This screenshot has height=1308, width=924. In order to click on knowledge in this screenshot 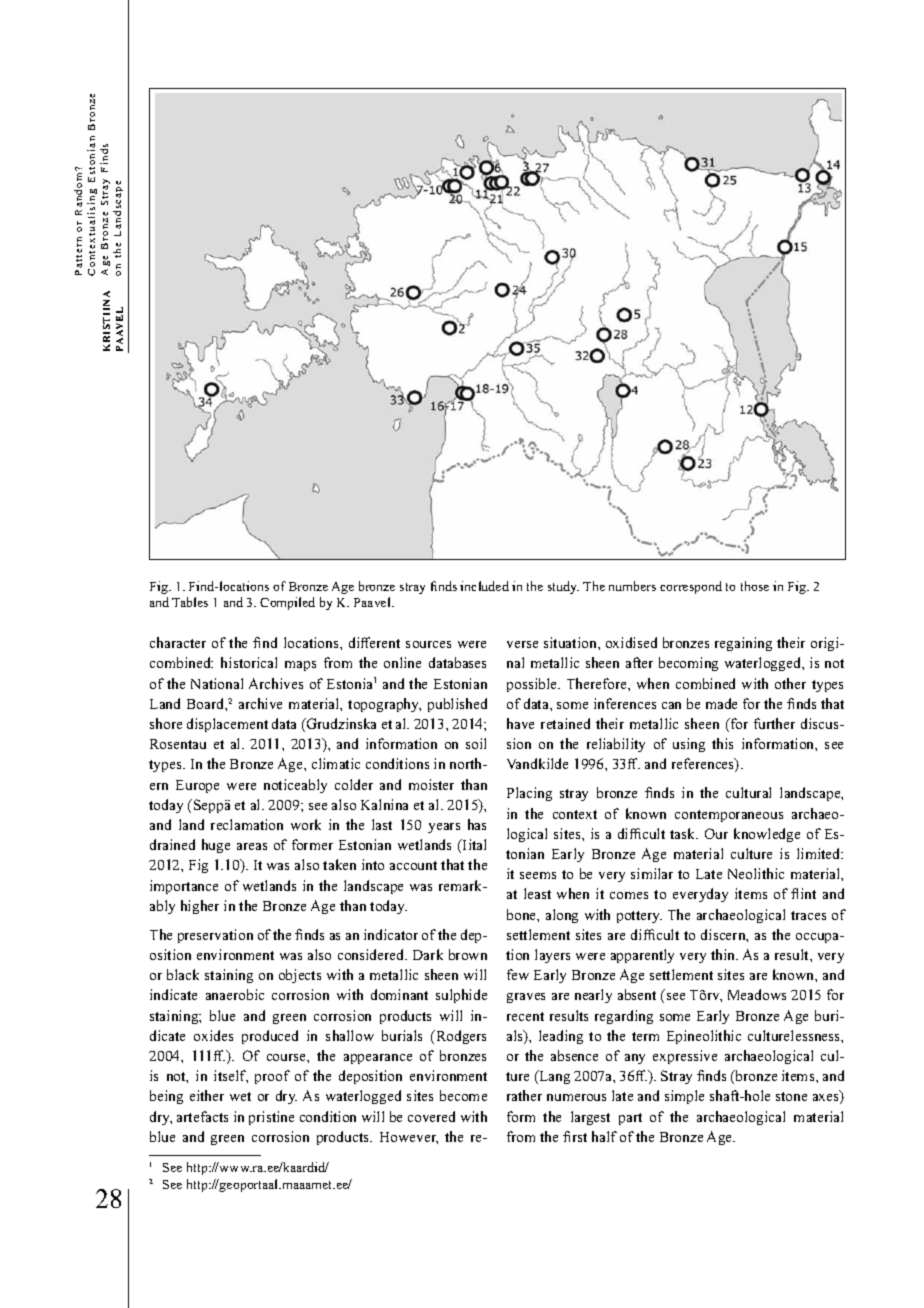, I will do `click(767, 835)`.
